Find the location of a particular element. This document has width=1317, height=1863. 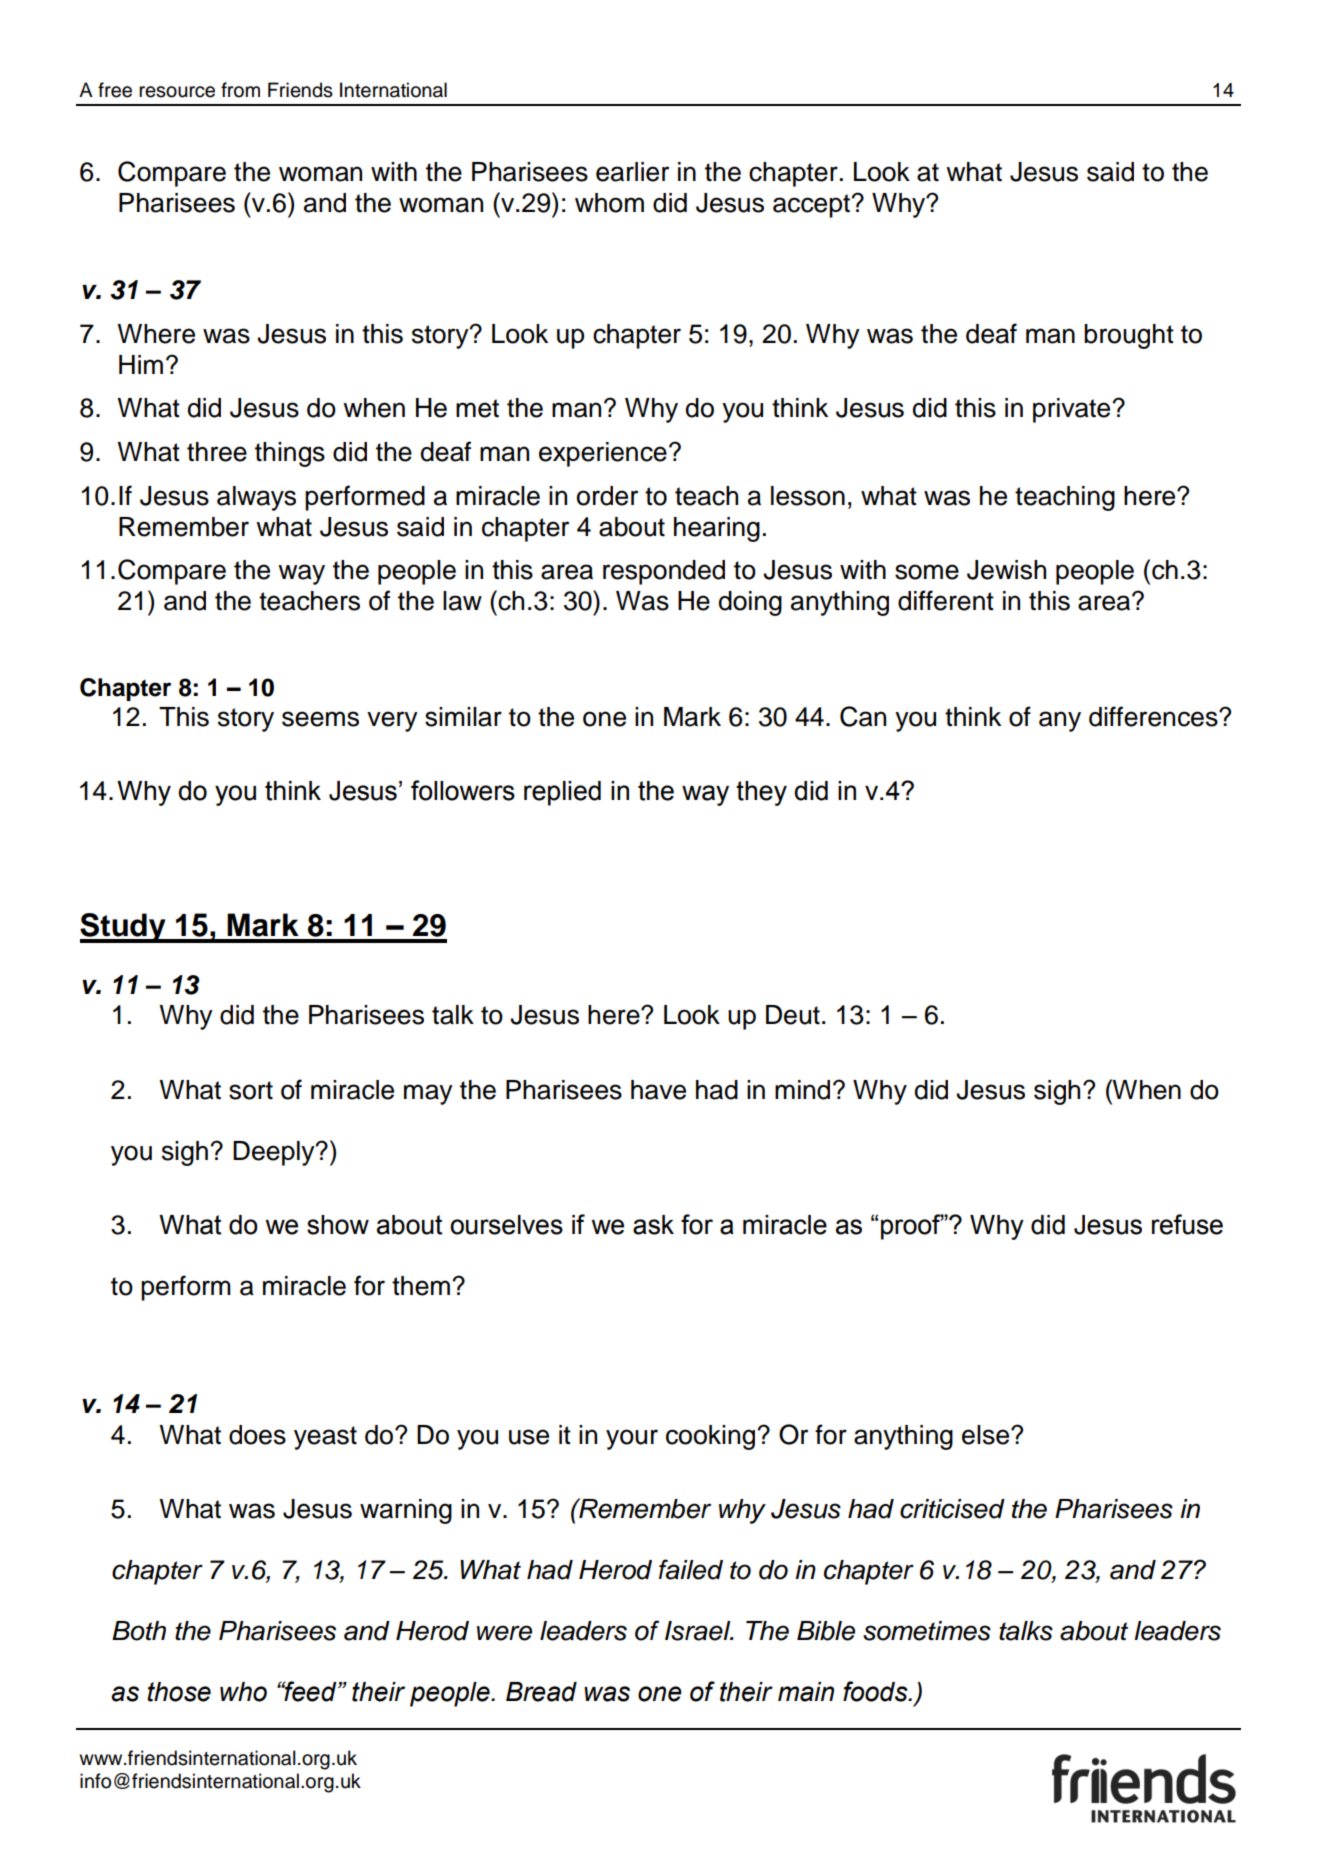

Deeply is located at coordinates (275, 1153).
